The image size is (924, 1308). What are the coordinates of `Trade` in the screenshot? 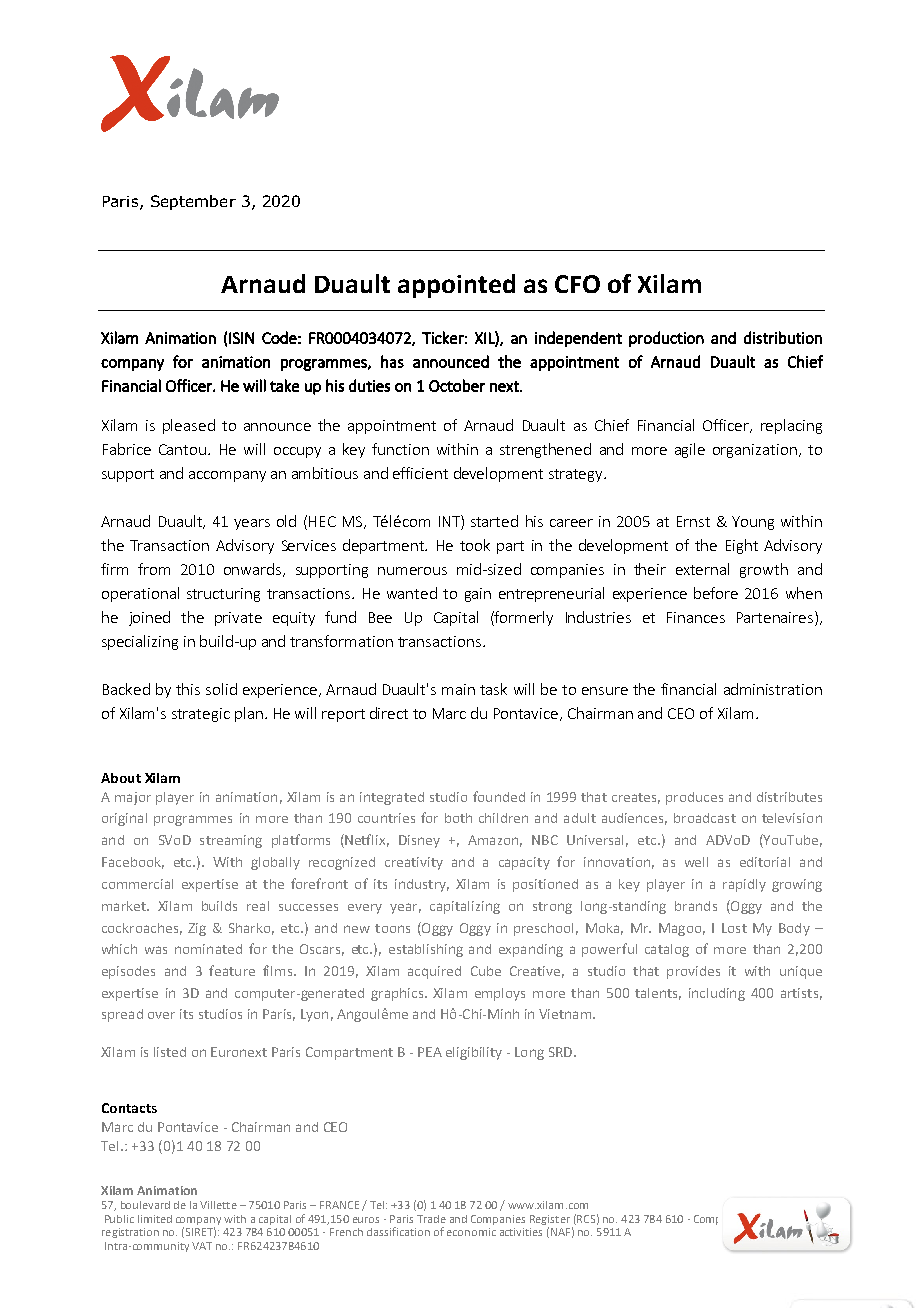 It's located at (431, 1219).
